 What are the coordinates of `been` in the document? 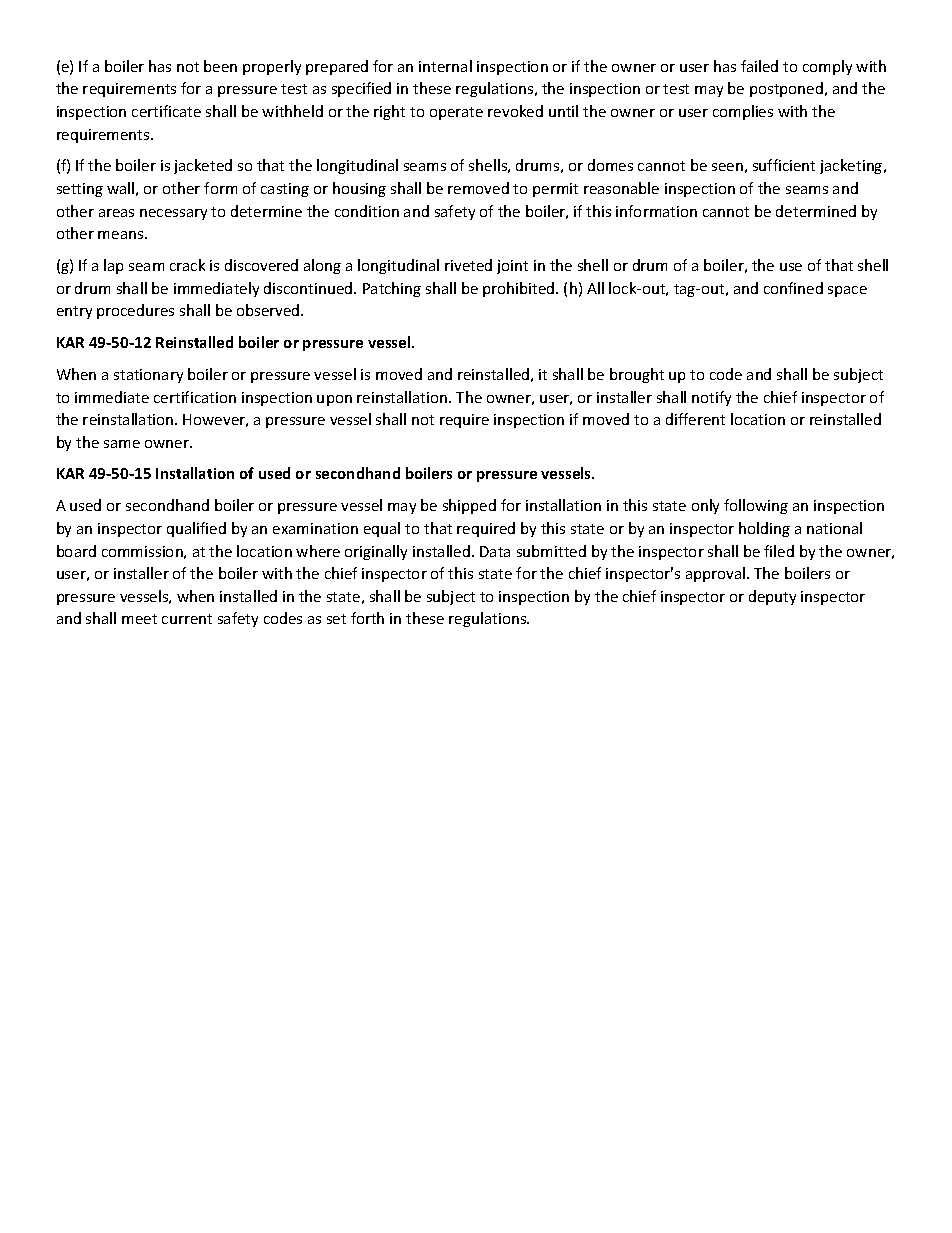 It's located at (220, 66).
